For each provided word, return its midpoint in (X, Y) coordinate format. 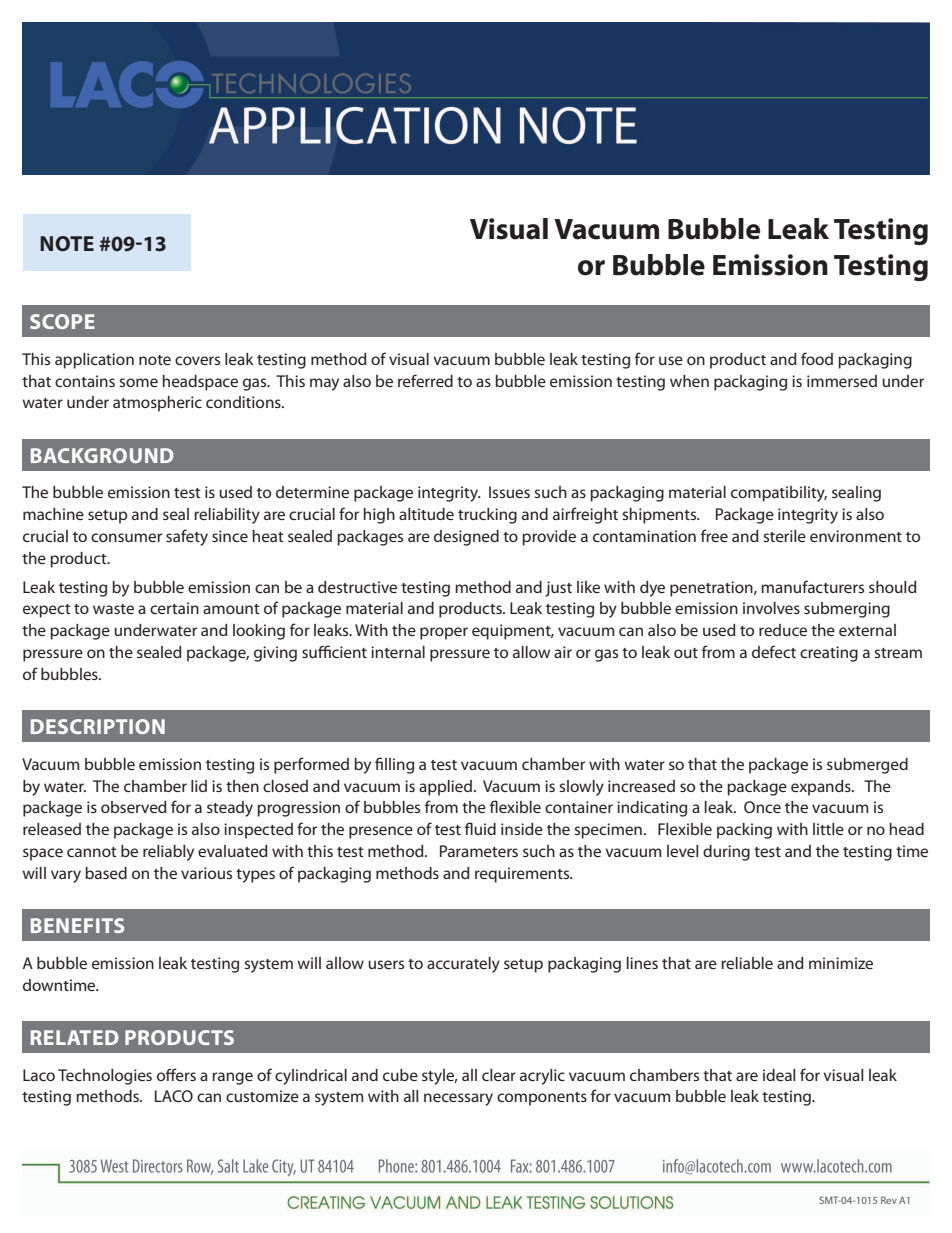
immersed (842, 381)
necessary (458, 1099)
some (138, 382)
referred (425, 380)
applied (445, 788)
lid (199, 786)
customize (262, 1096)
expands (822, 788)
